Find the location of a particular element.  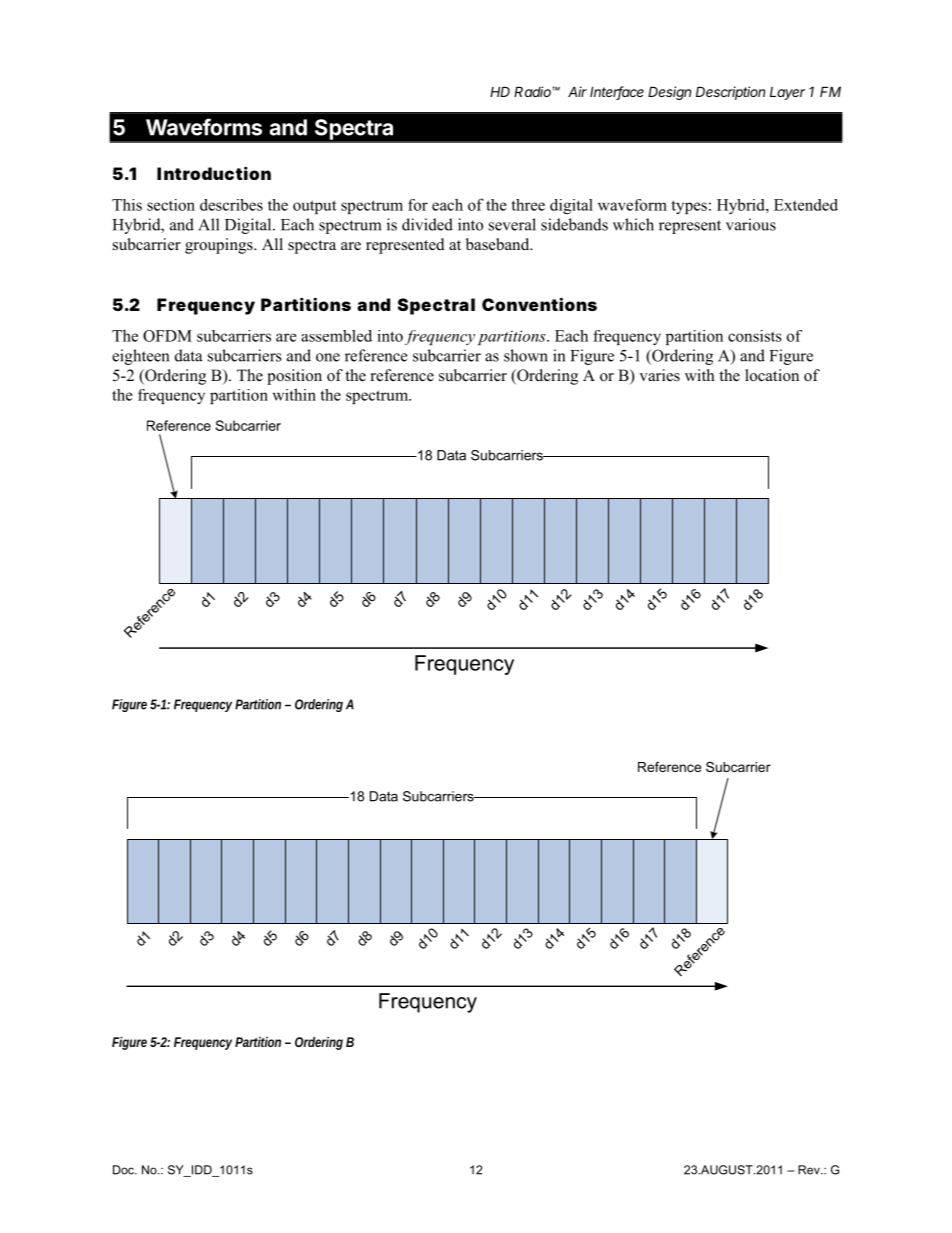

varies is located at coordinates (659, 375).
